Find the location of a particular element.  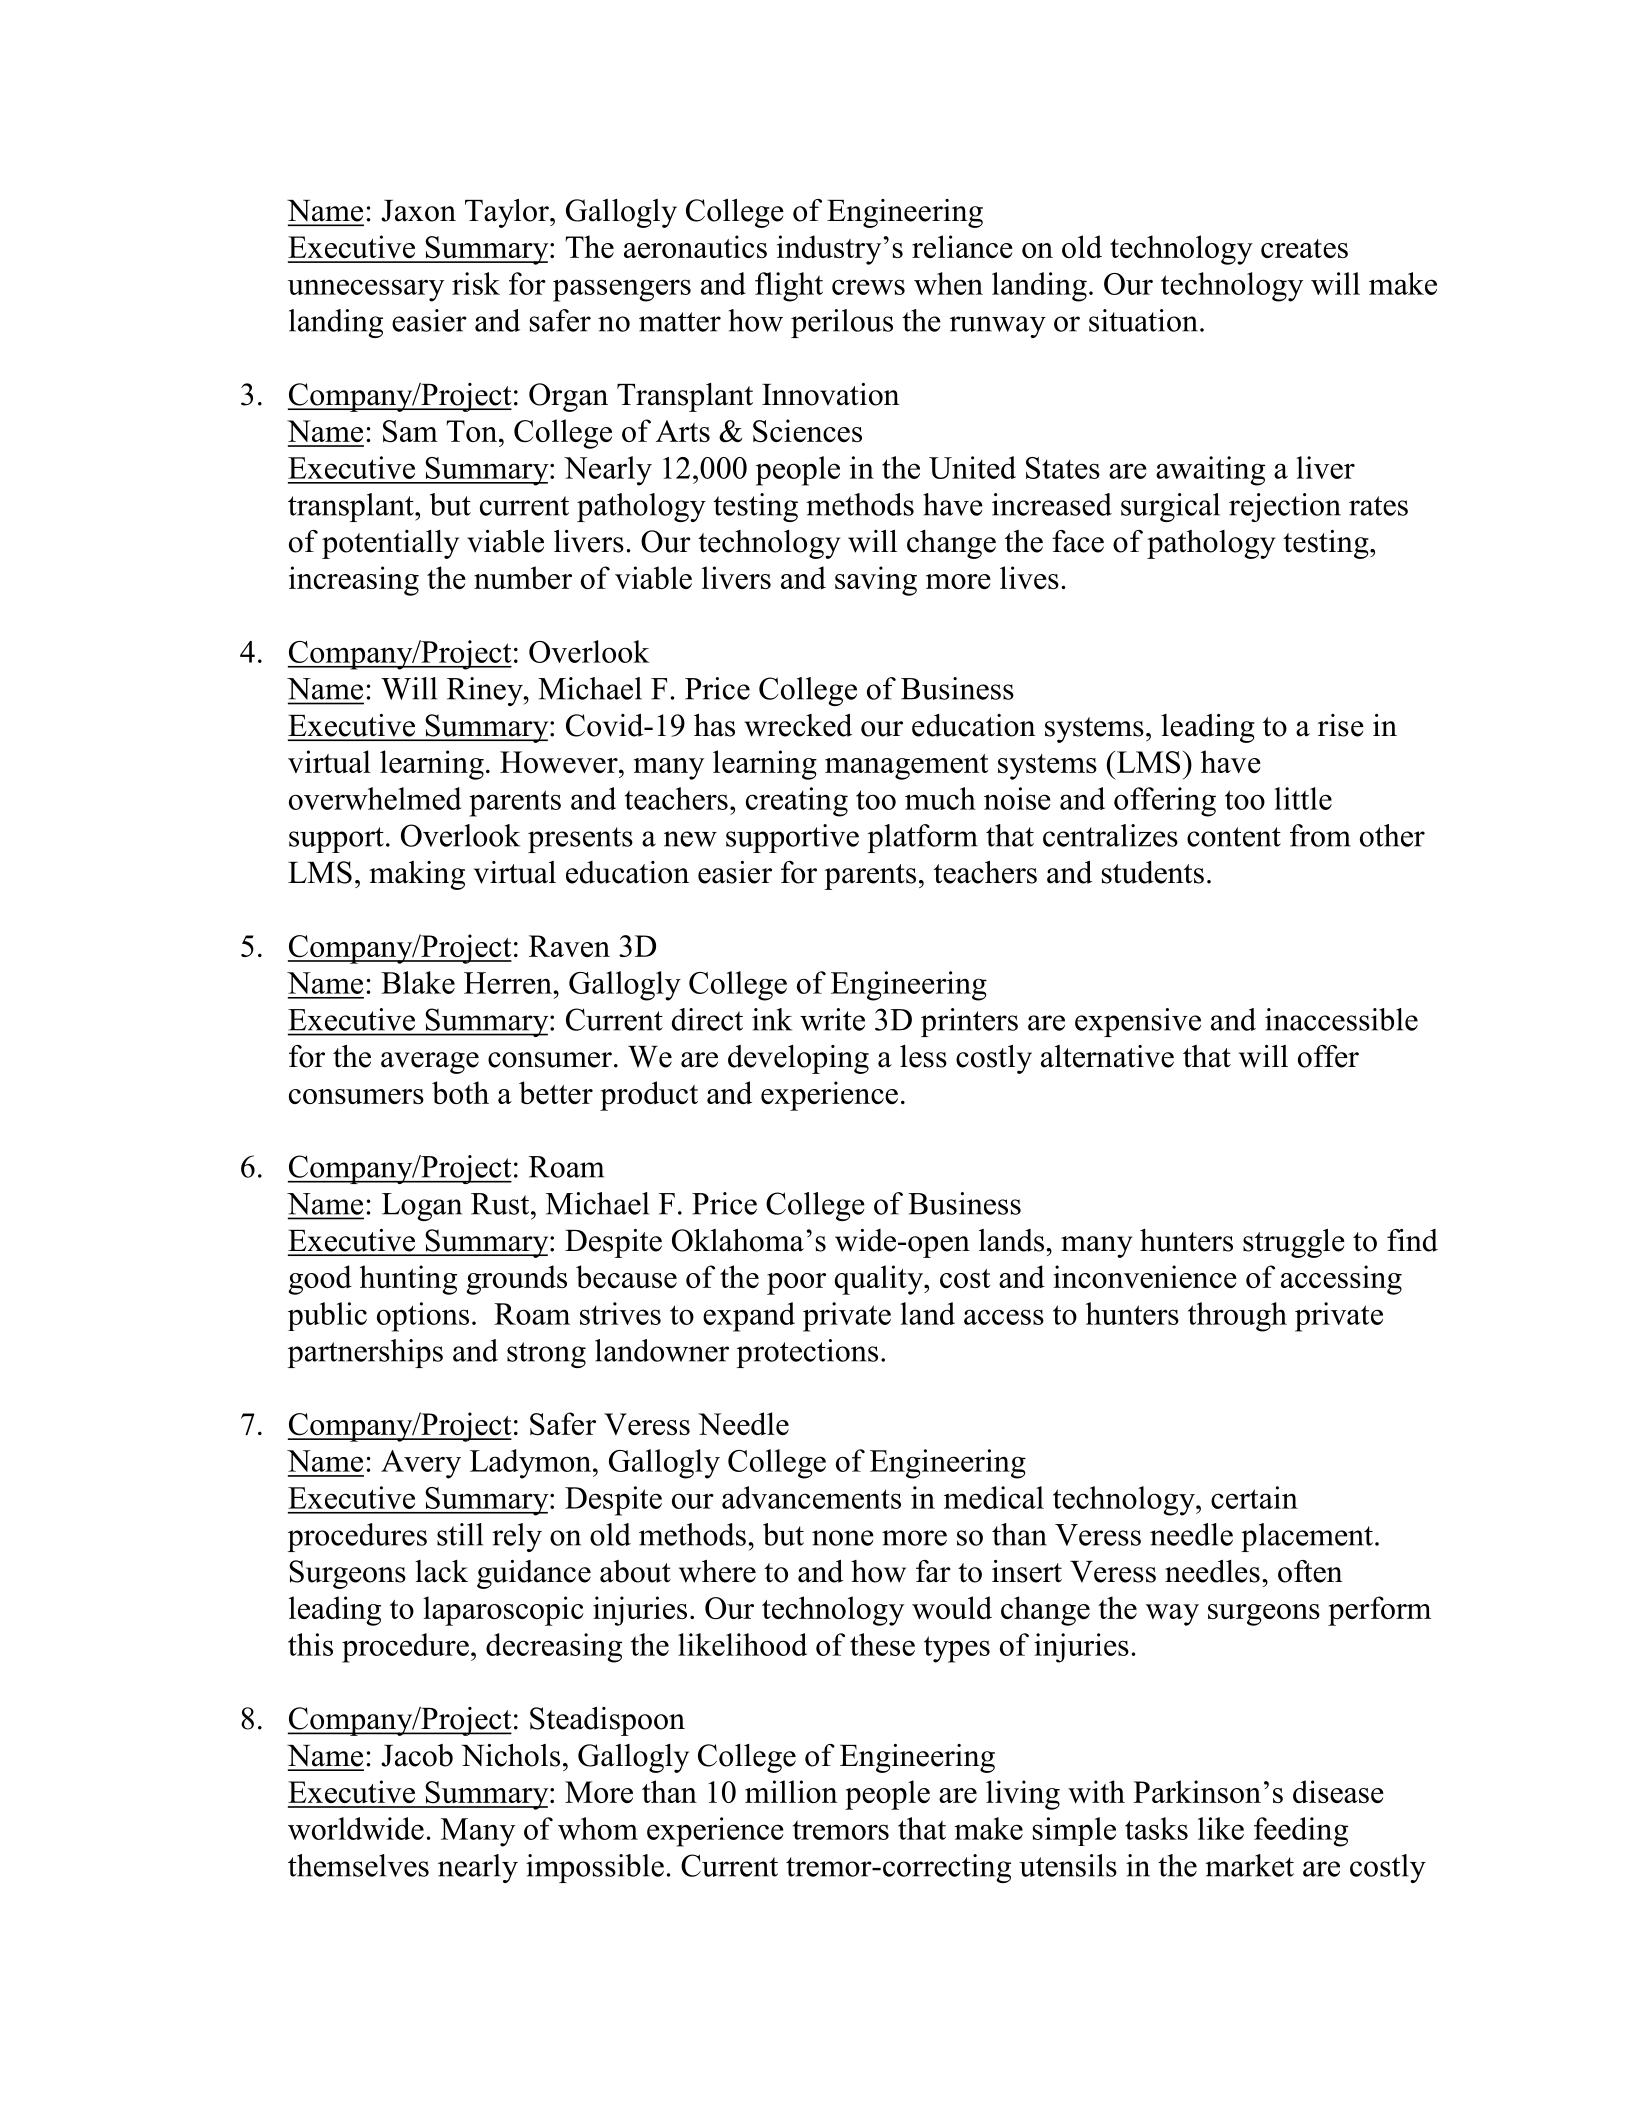

quality is located at coordinates (880, 1280).
